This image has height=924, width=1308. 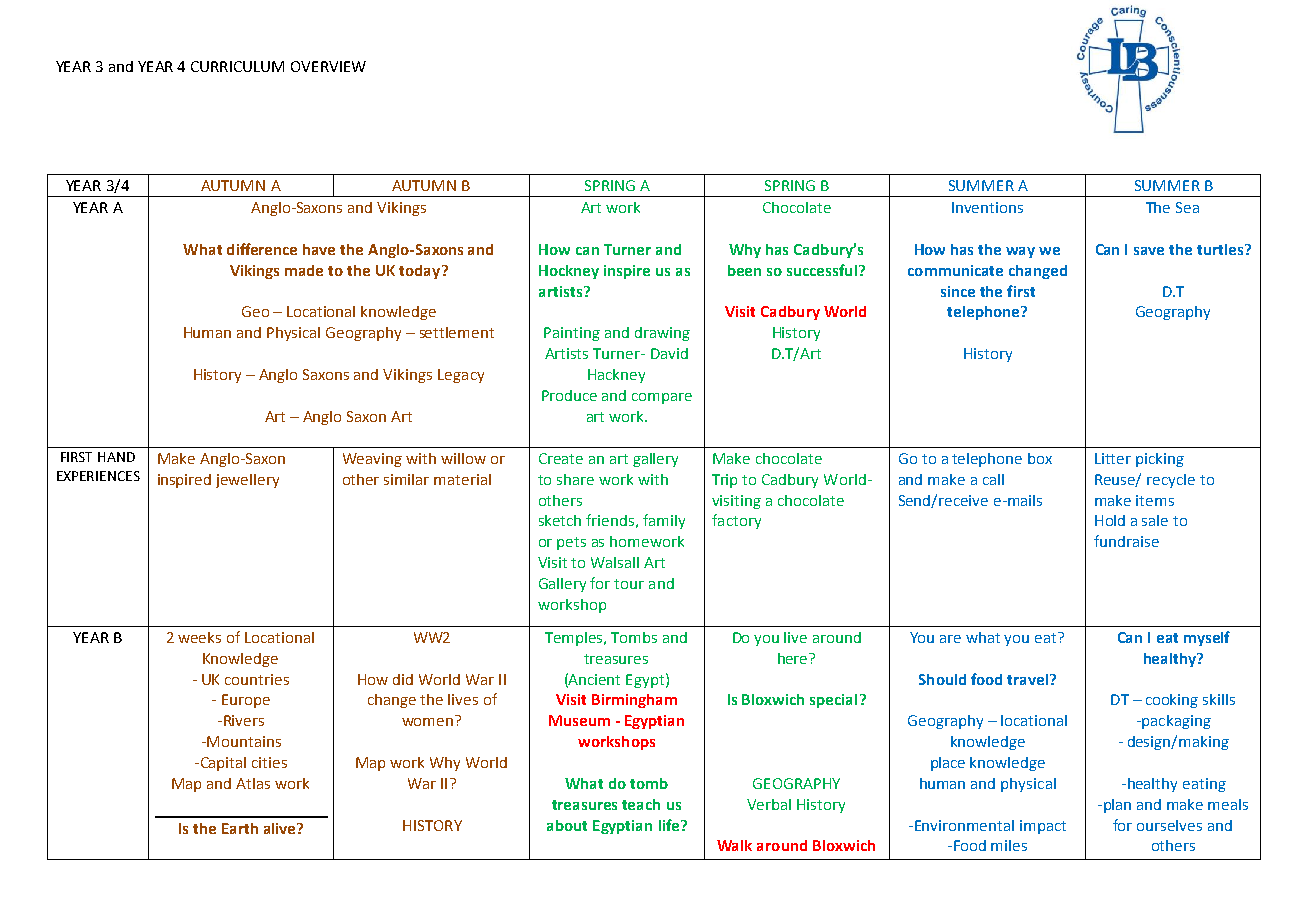 I want to click on OVERVIEW, so click(x=328, y=66).
